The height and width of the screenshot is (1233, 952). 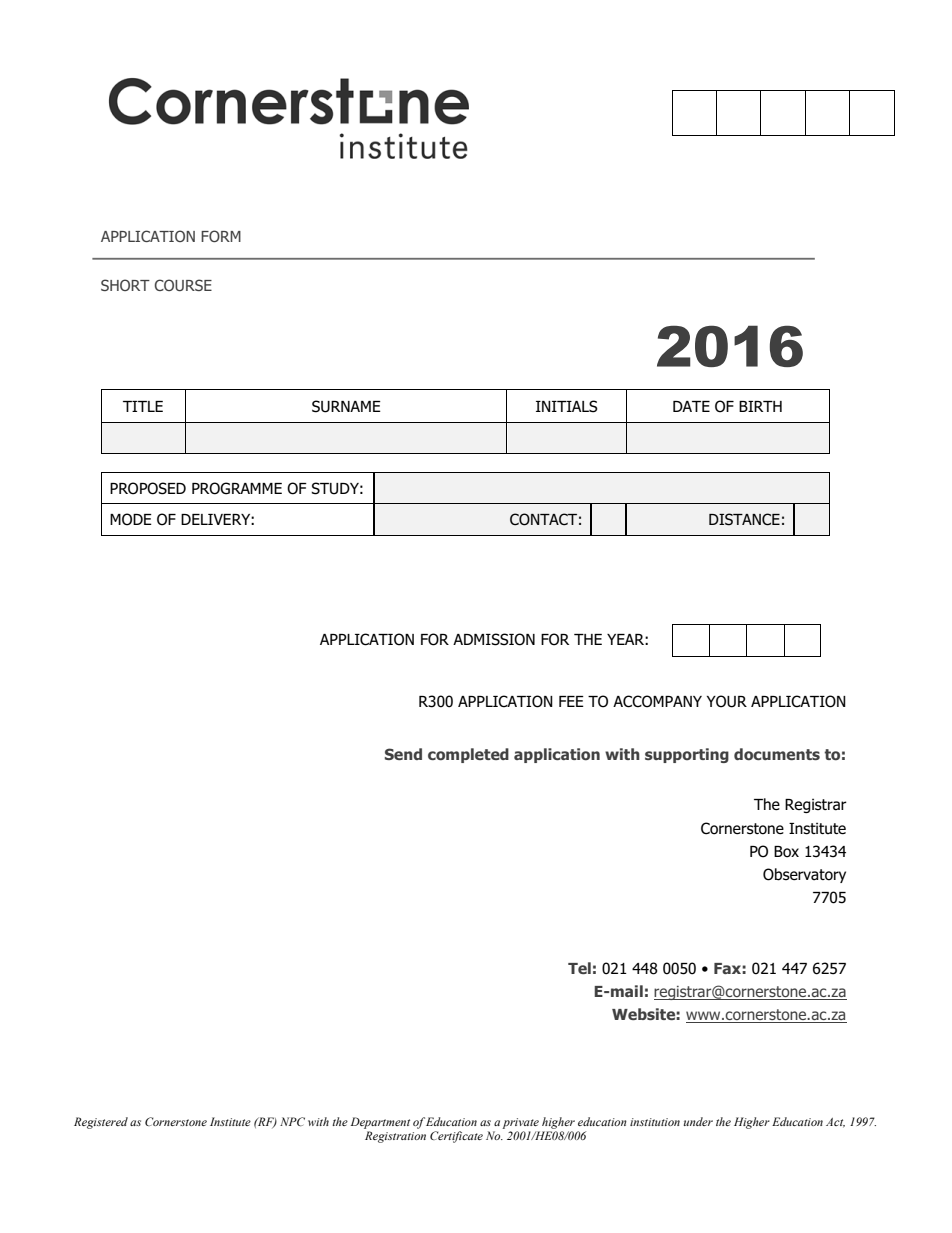 What do you see at coordinates (468, 755) in the screenshot?
I see `completed` at bounding box center [468, 755].
